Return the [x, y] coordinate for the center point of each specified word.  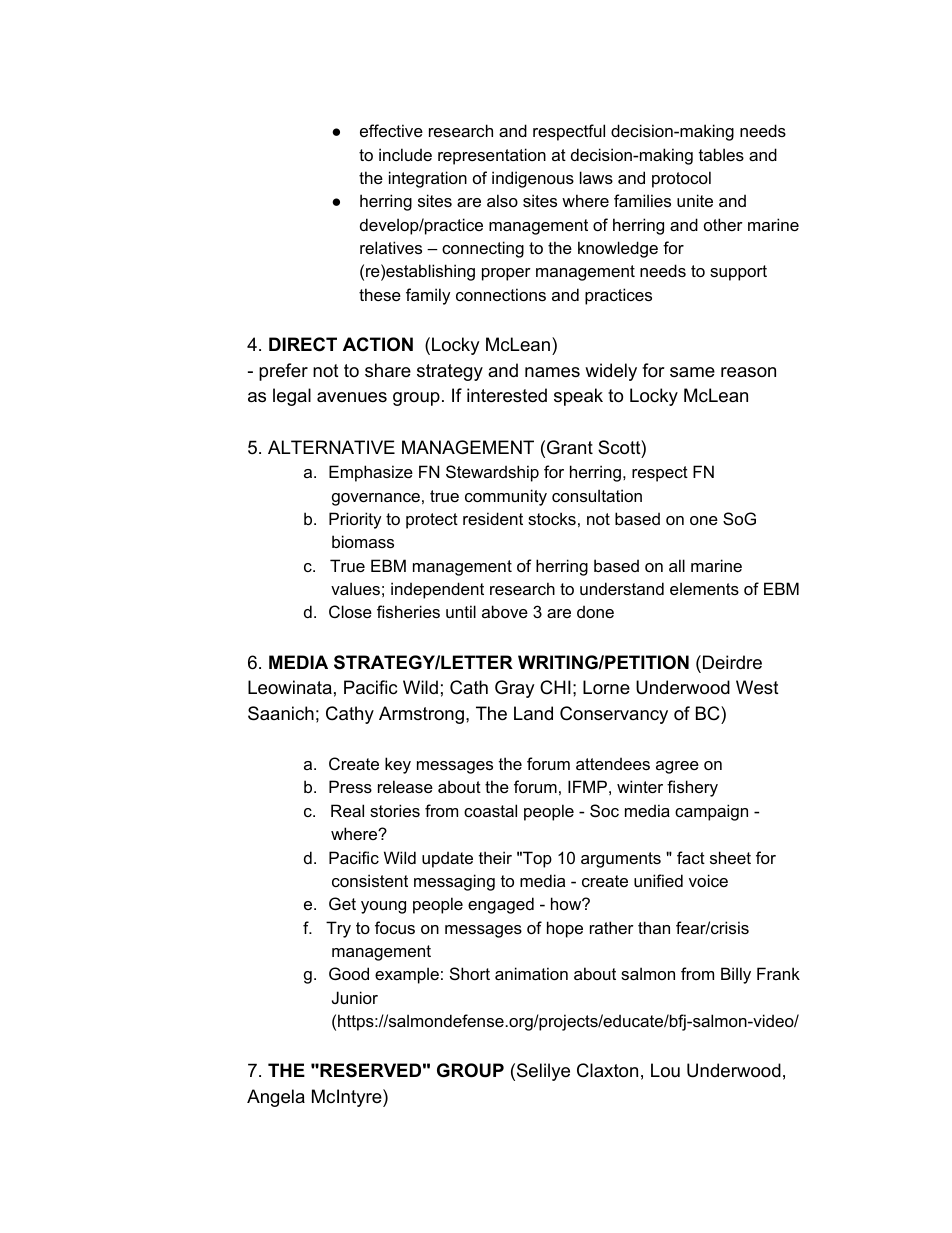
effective [391, 130]
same [692, 372]
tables [721, 154]
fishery [692, 788]
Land [533, 713]
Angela [276, 1098]
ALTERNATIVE [331, 447]
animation [531, 973]
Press [350, 786]
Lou [665, 1070]
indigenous [533, 179]
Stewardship [492, 473]
